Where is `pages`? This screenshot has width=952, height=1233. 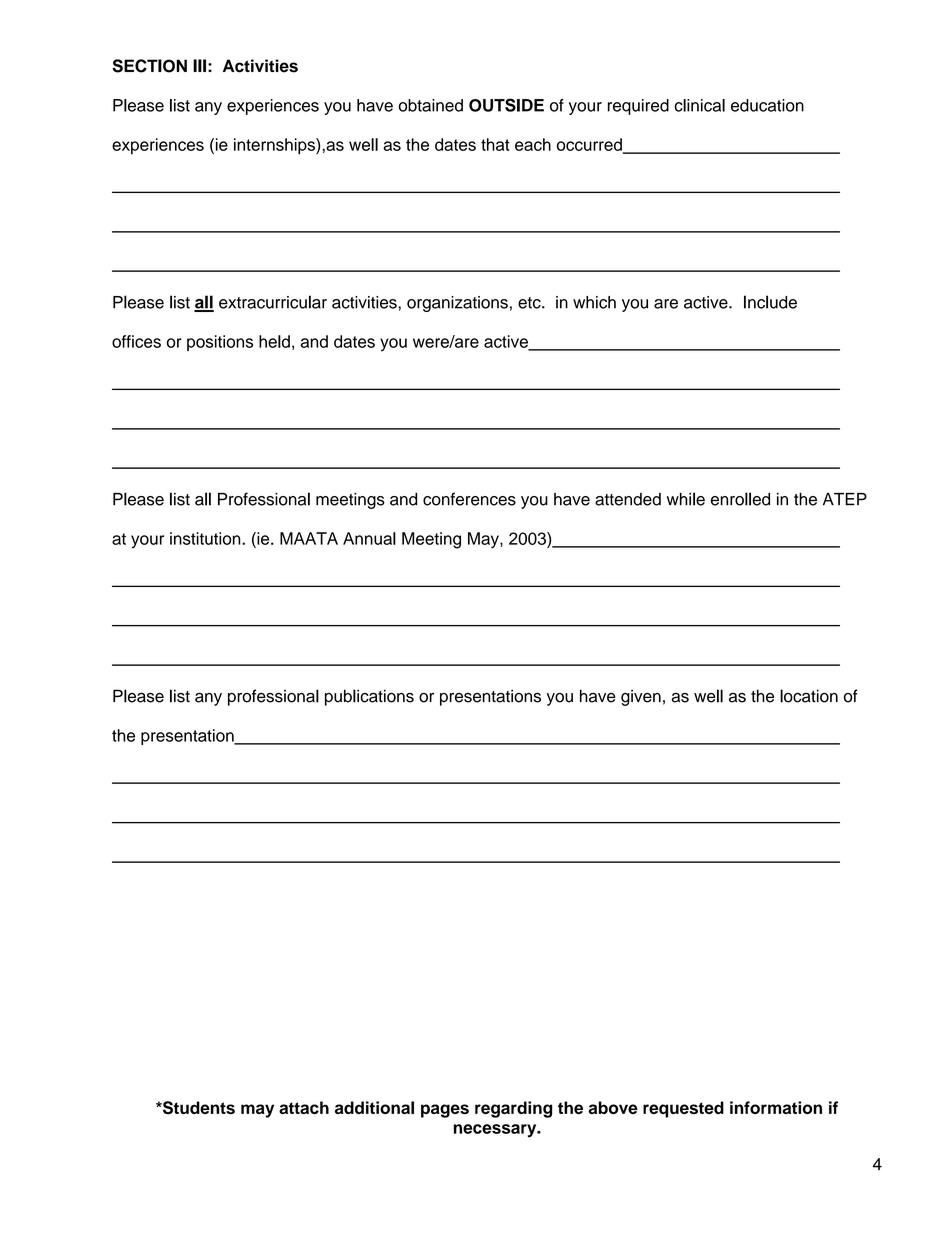 pages is located at coordinates (445, 1111).
